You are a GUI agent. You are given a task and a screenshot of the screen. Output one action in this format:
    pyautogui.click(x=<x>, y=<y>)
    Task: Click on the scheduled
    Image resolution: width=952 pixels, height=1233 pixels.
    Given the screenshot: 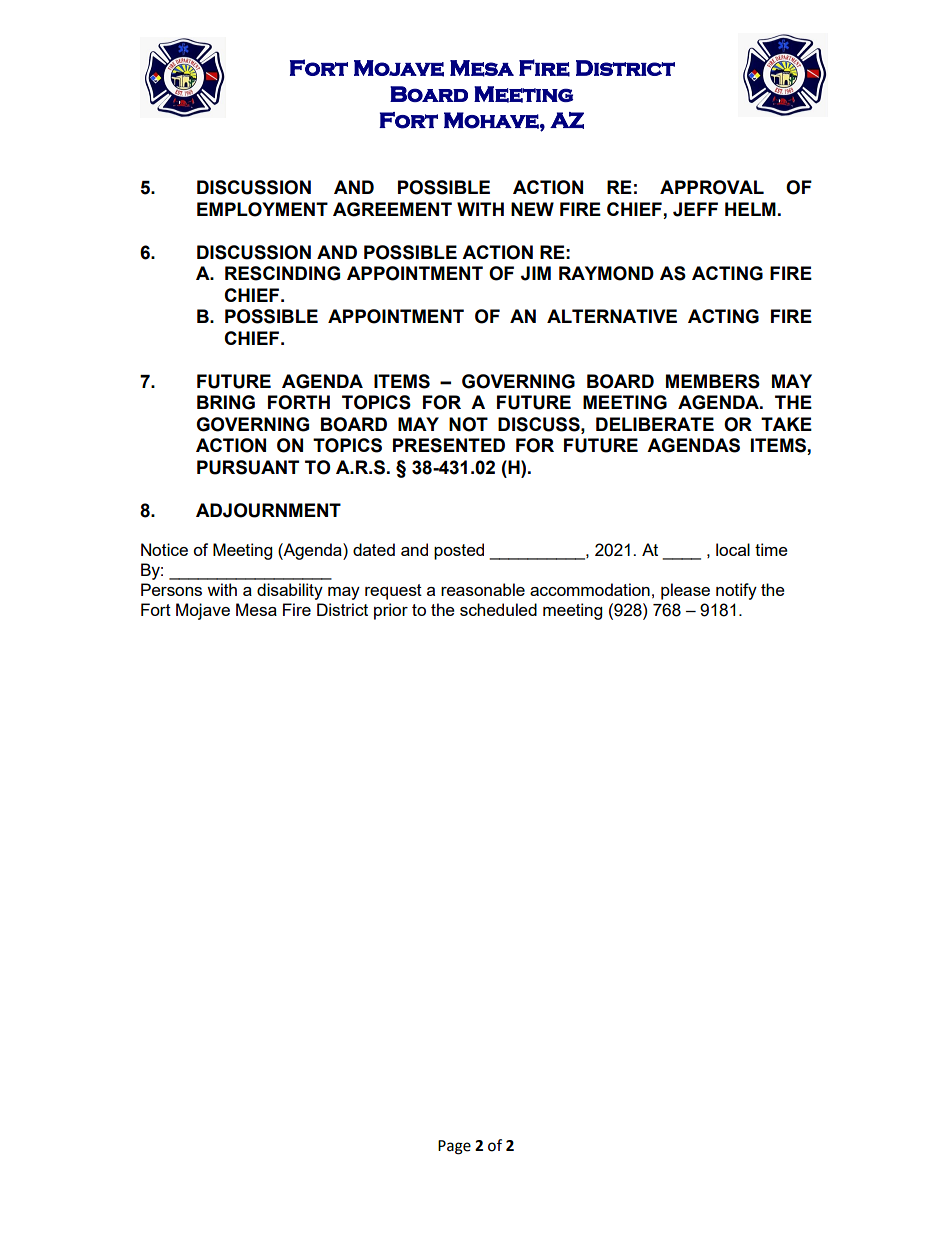 What is the action you would take?
    pyautogui.click(x=498, y=609)
